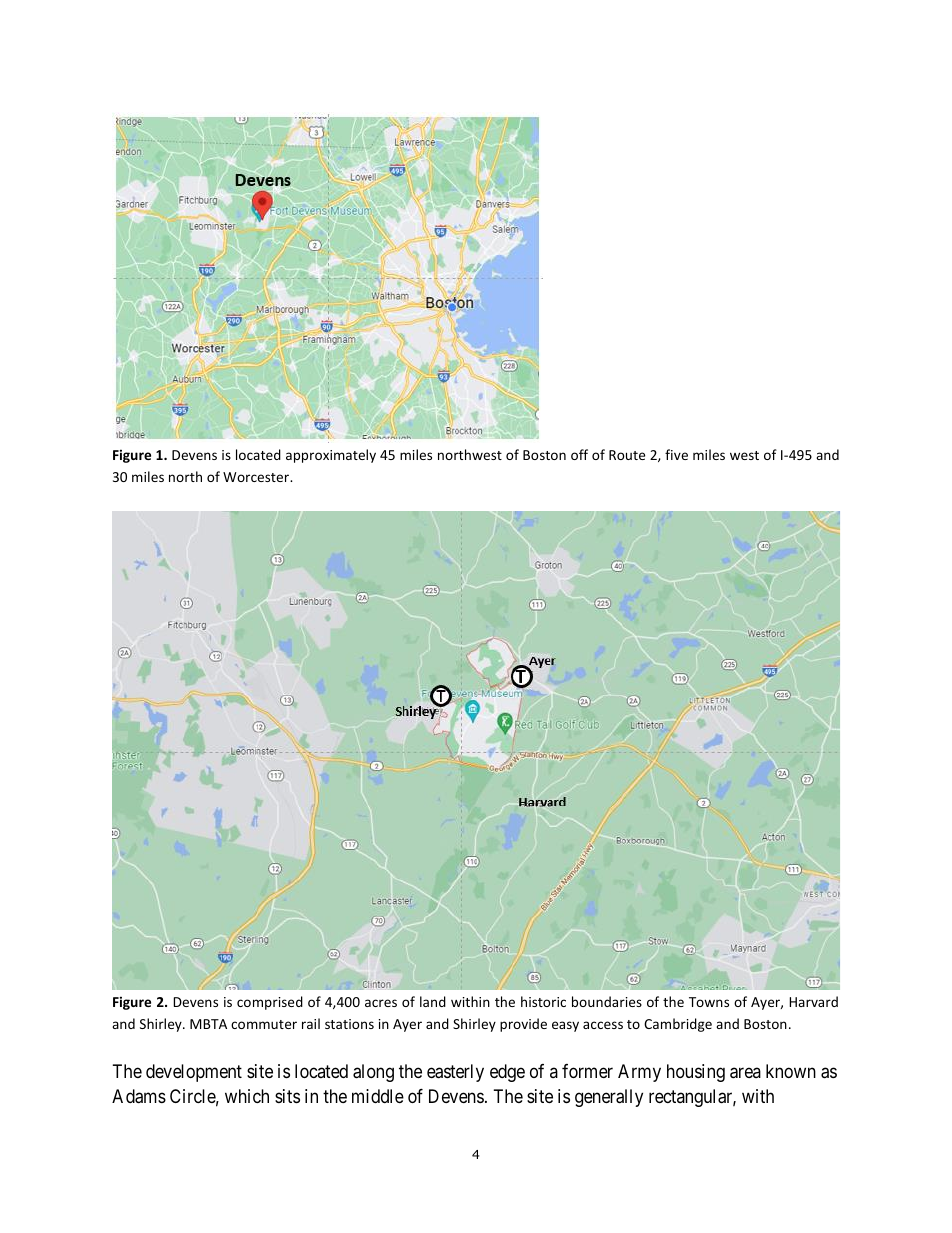 The image size is (952, 1233). I want to click on acres, so click(381, 1003).
